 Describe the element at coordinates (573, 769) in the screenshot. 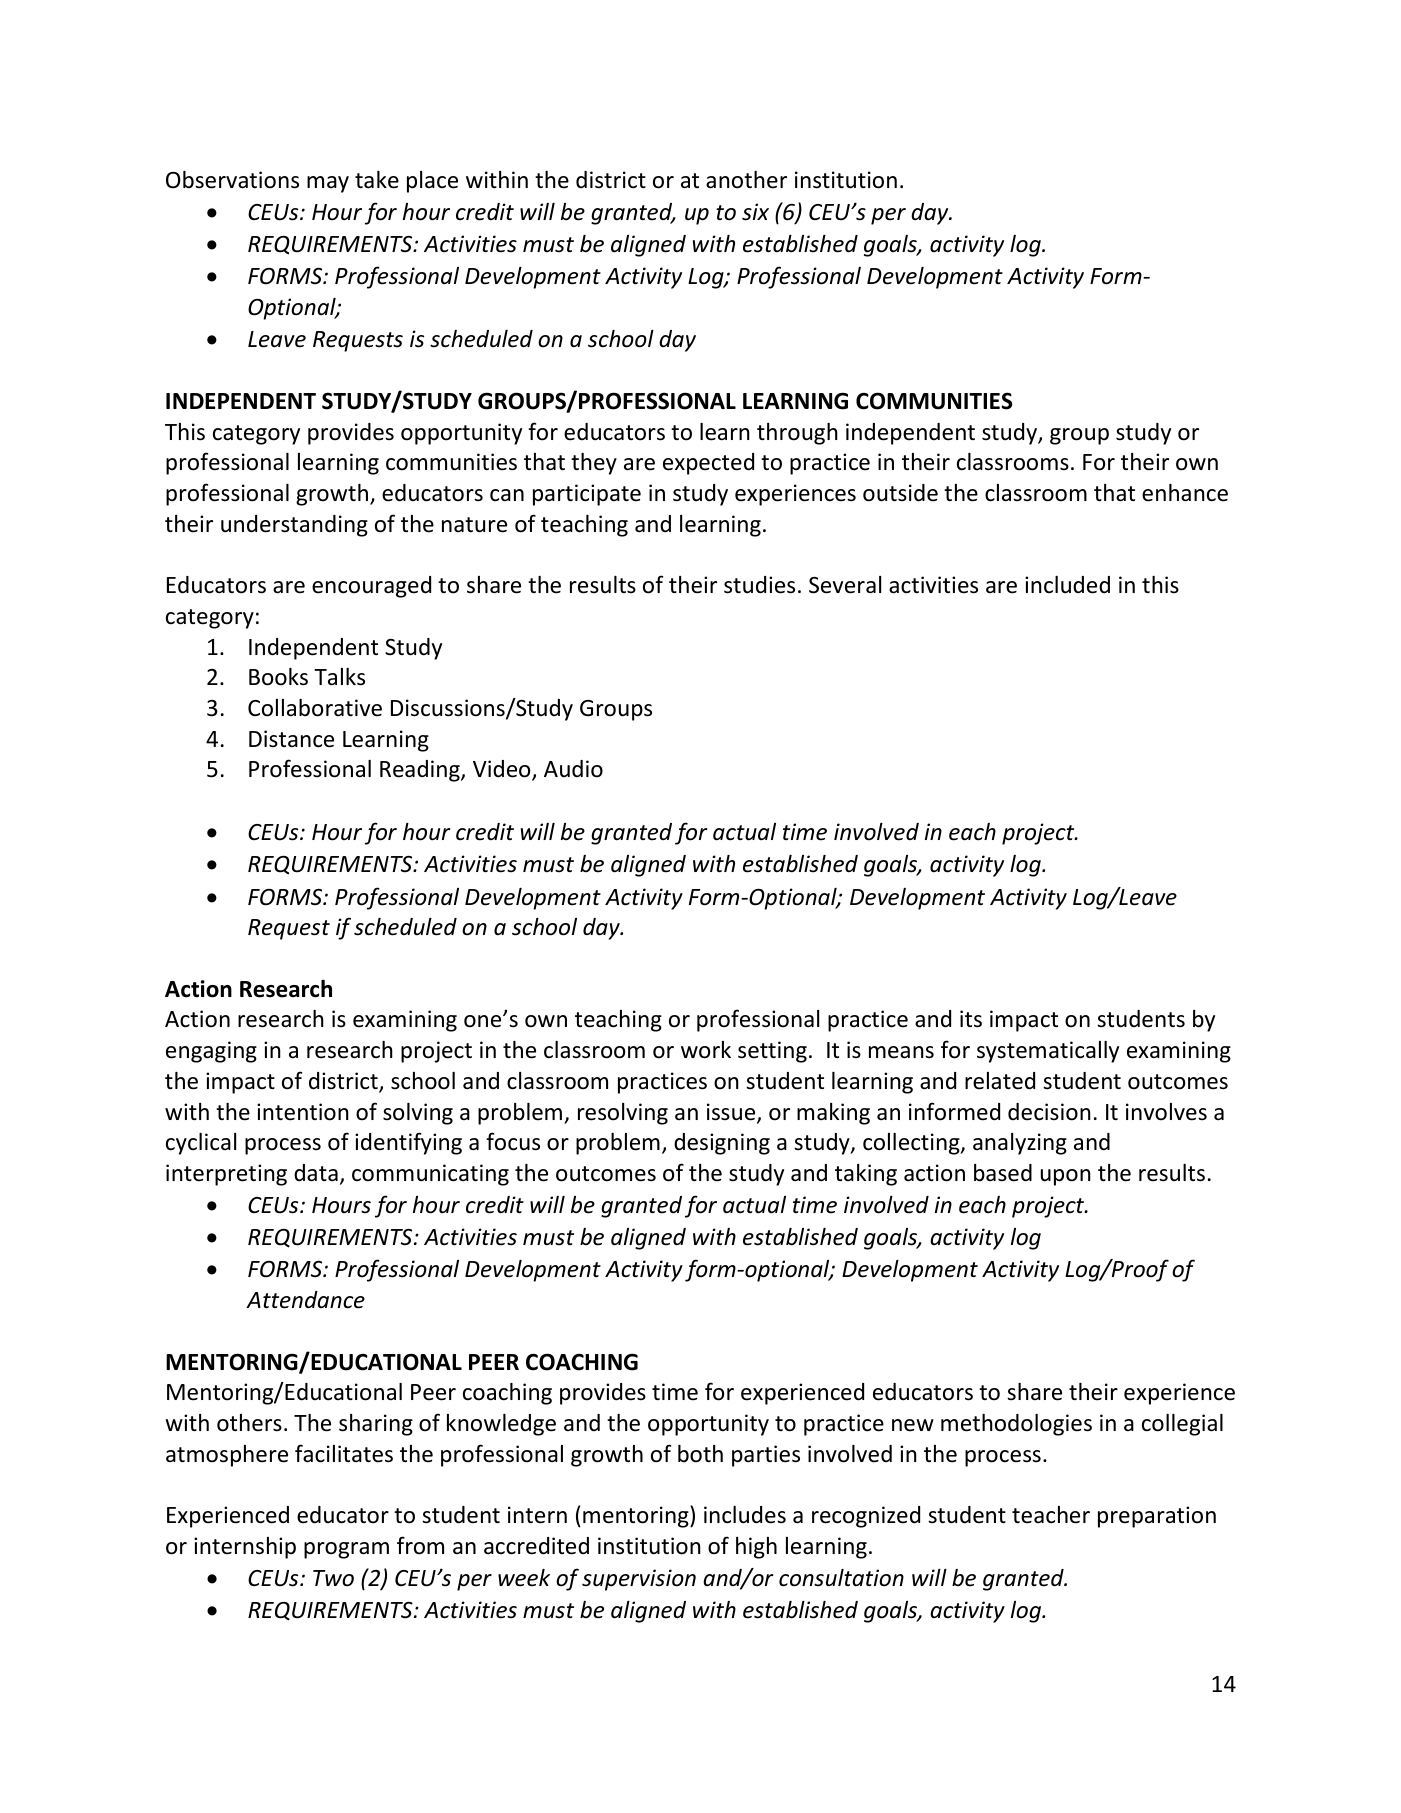

I see `Audio` at that location.
